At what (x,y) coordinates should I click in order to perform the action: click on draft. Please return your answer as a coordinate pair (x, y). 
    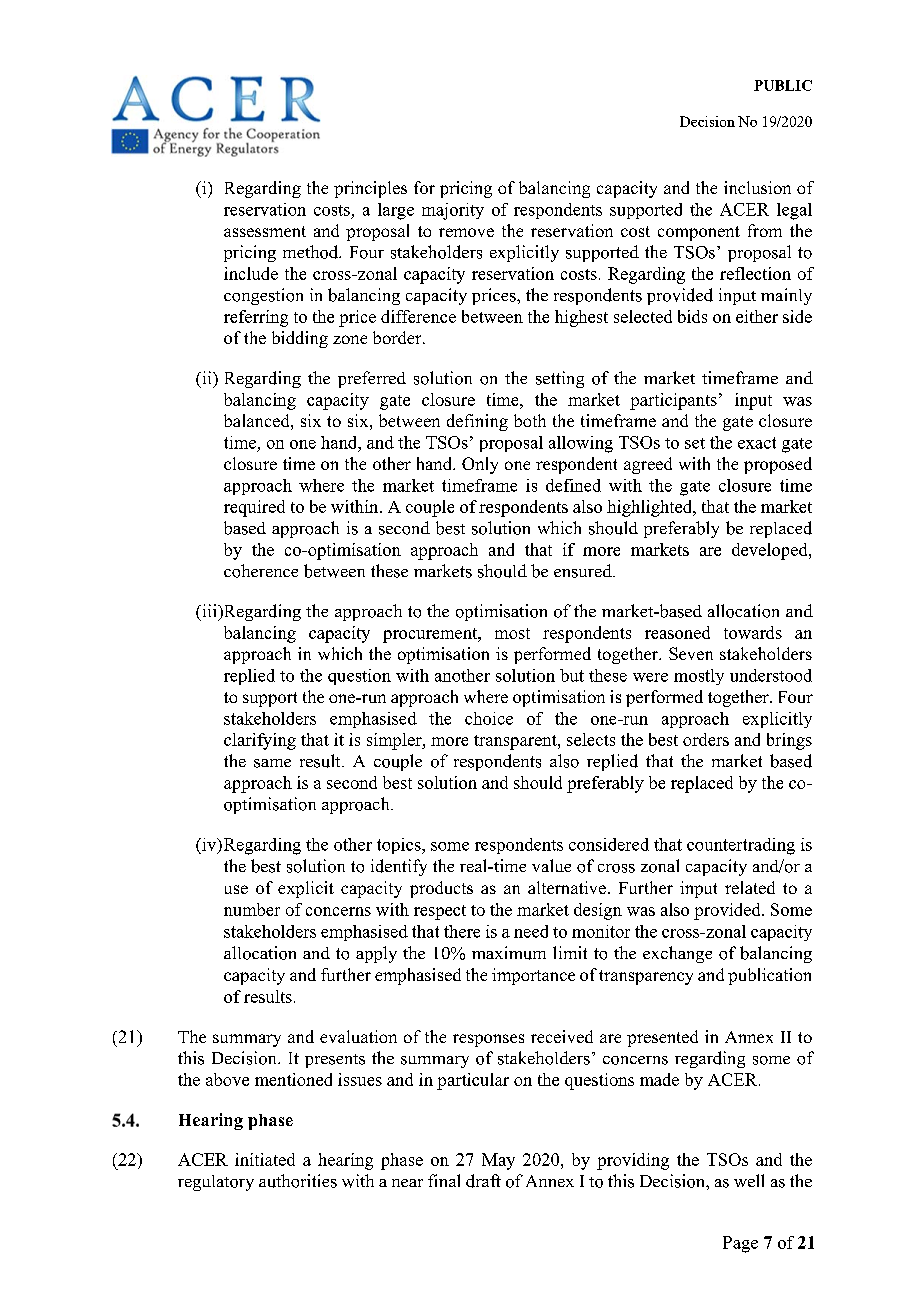
    Looking at the image, I should click on (483, 1181).
